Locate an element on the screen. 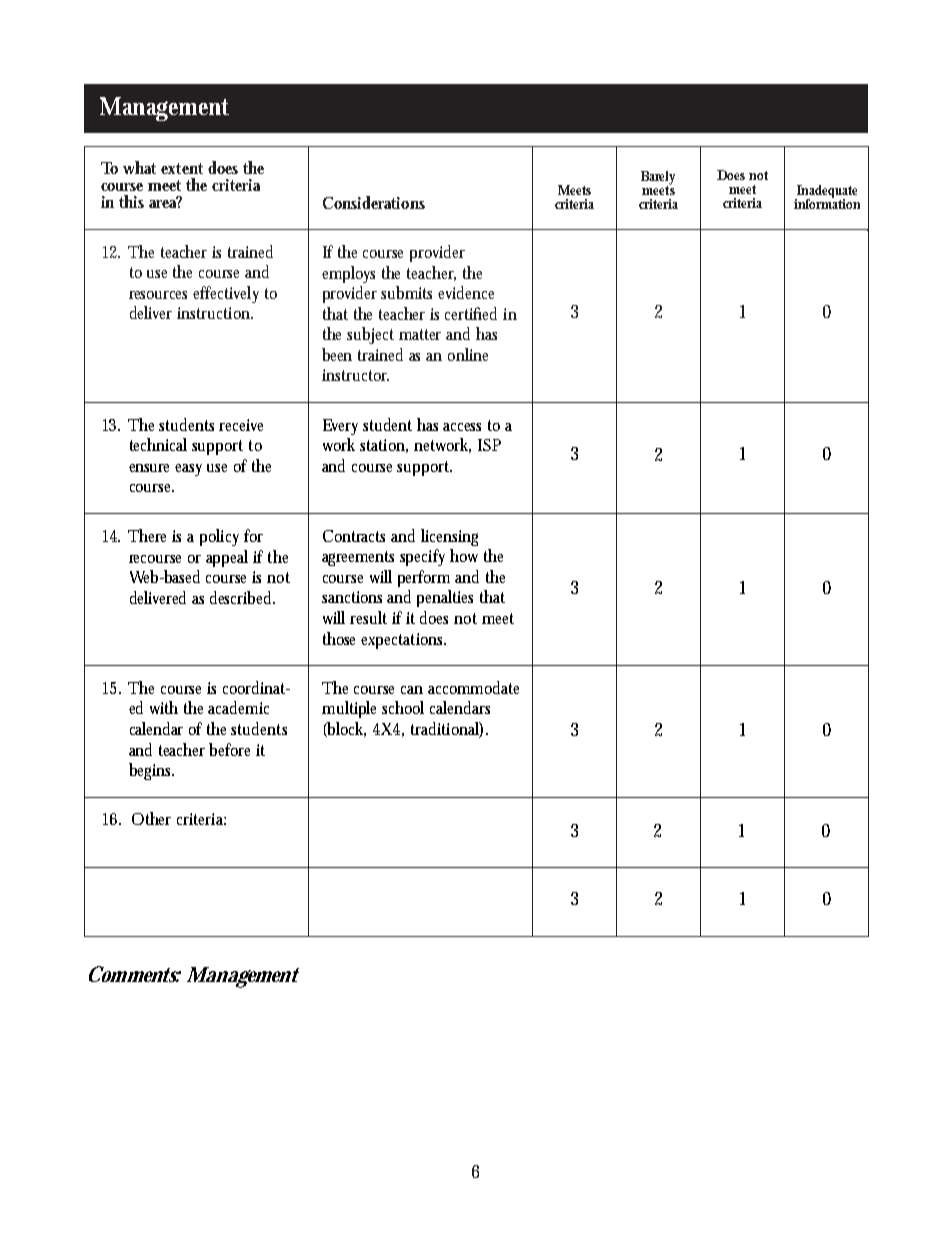 The height and width of the screenshot is (1233, 952). can is located at coordinates (412, 690).
